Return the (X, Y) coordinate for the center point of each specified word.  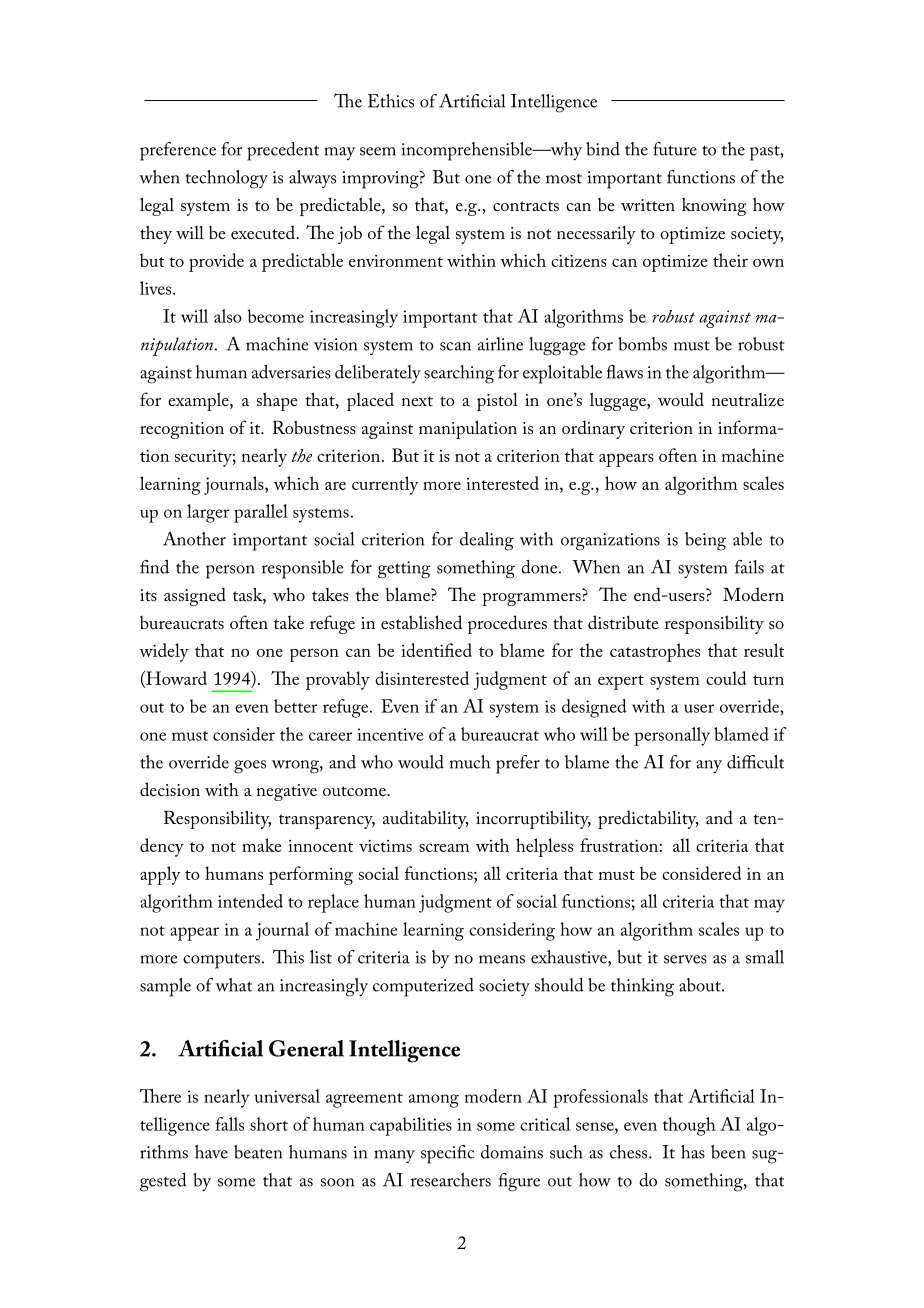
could (726, 678)
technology (226, 179)
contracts (526, 206)
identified (436, 650)
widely (164, 652)
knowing (714, 206)
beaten (258, 1152)
